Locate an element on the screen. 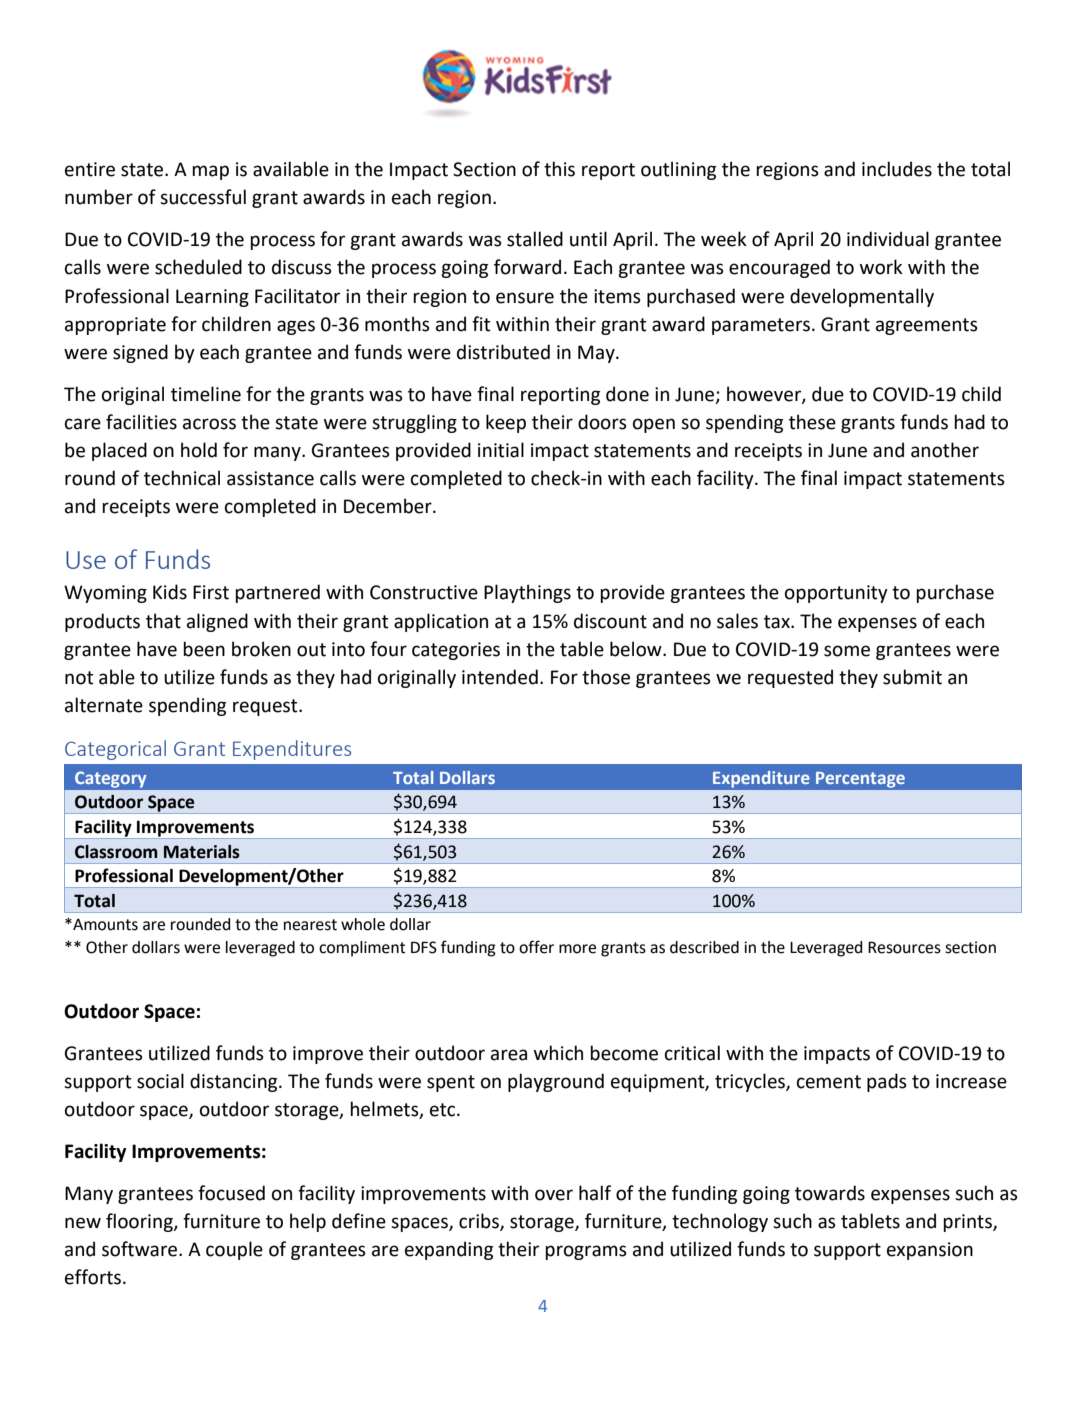 The height and width of the screenshot is (1404, 1085). successful is located at coordinates (203, 197).
